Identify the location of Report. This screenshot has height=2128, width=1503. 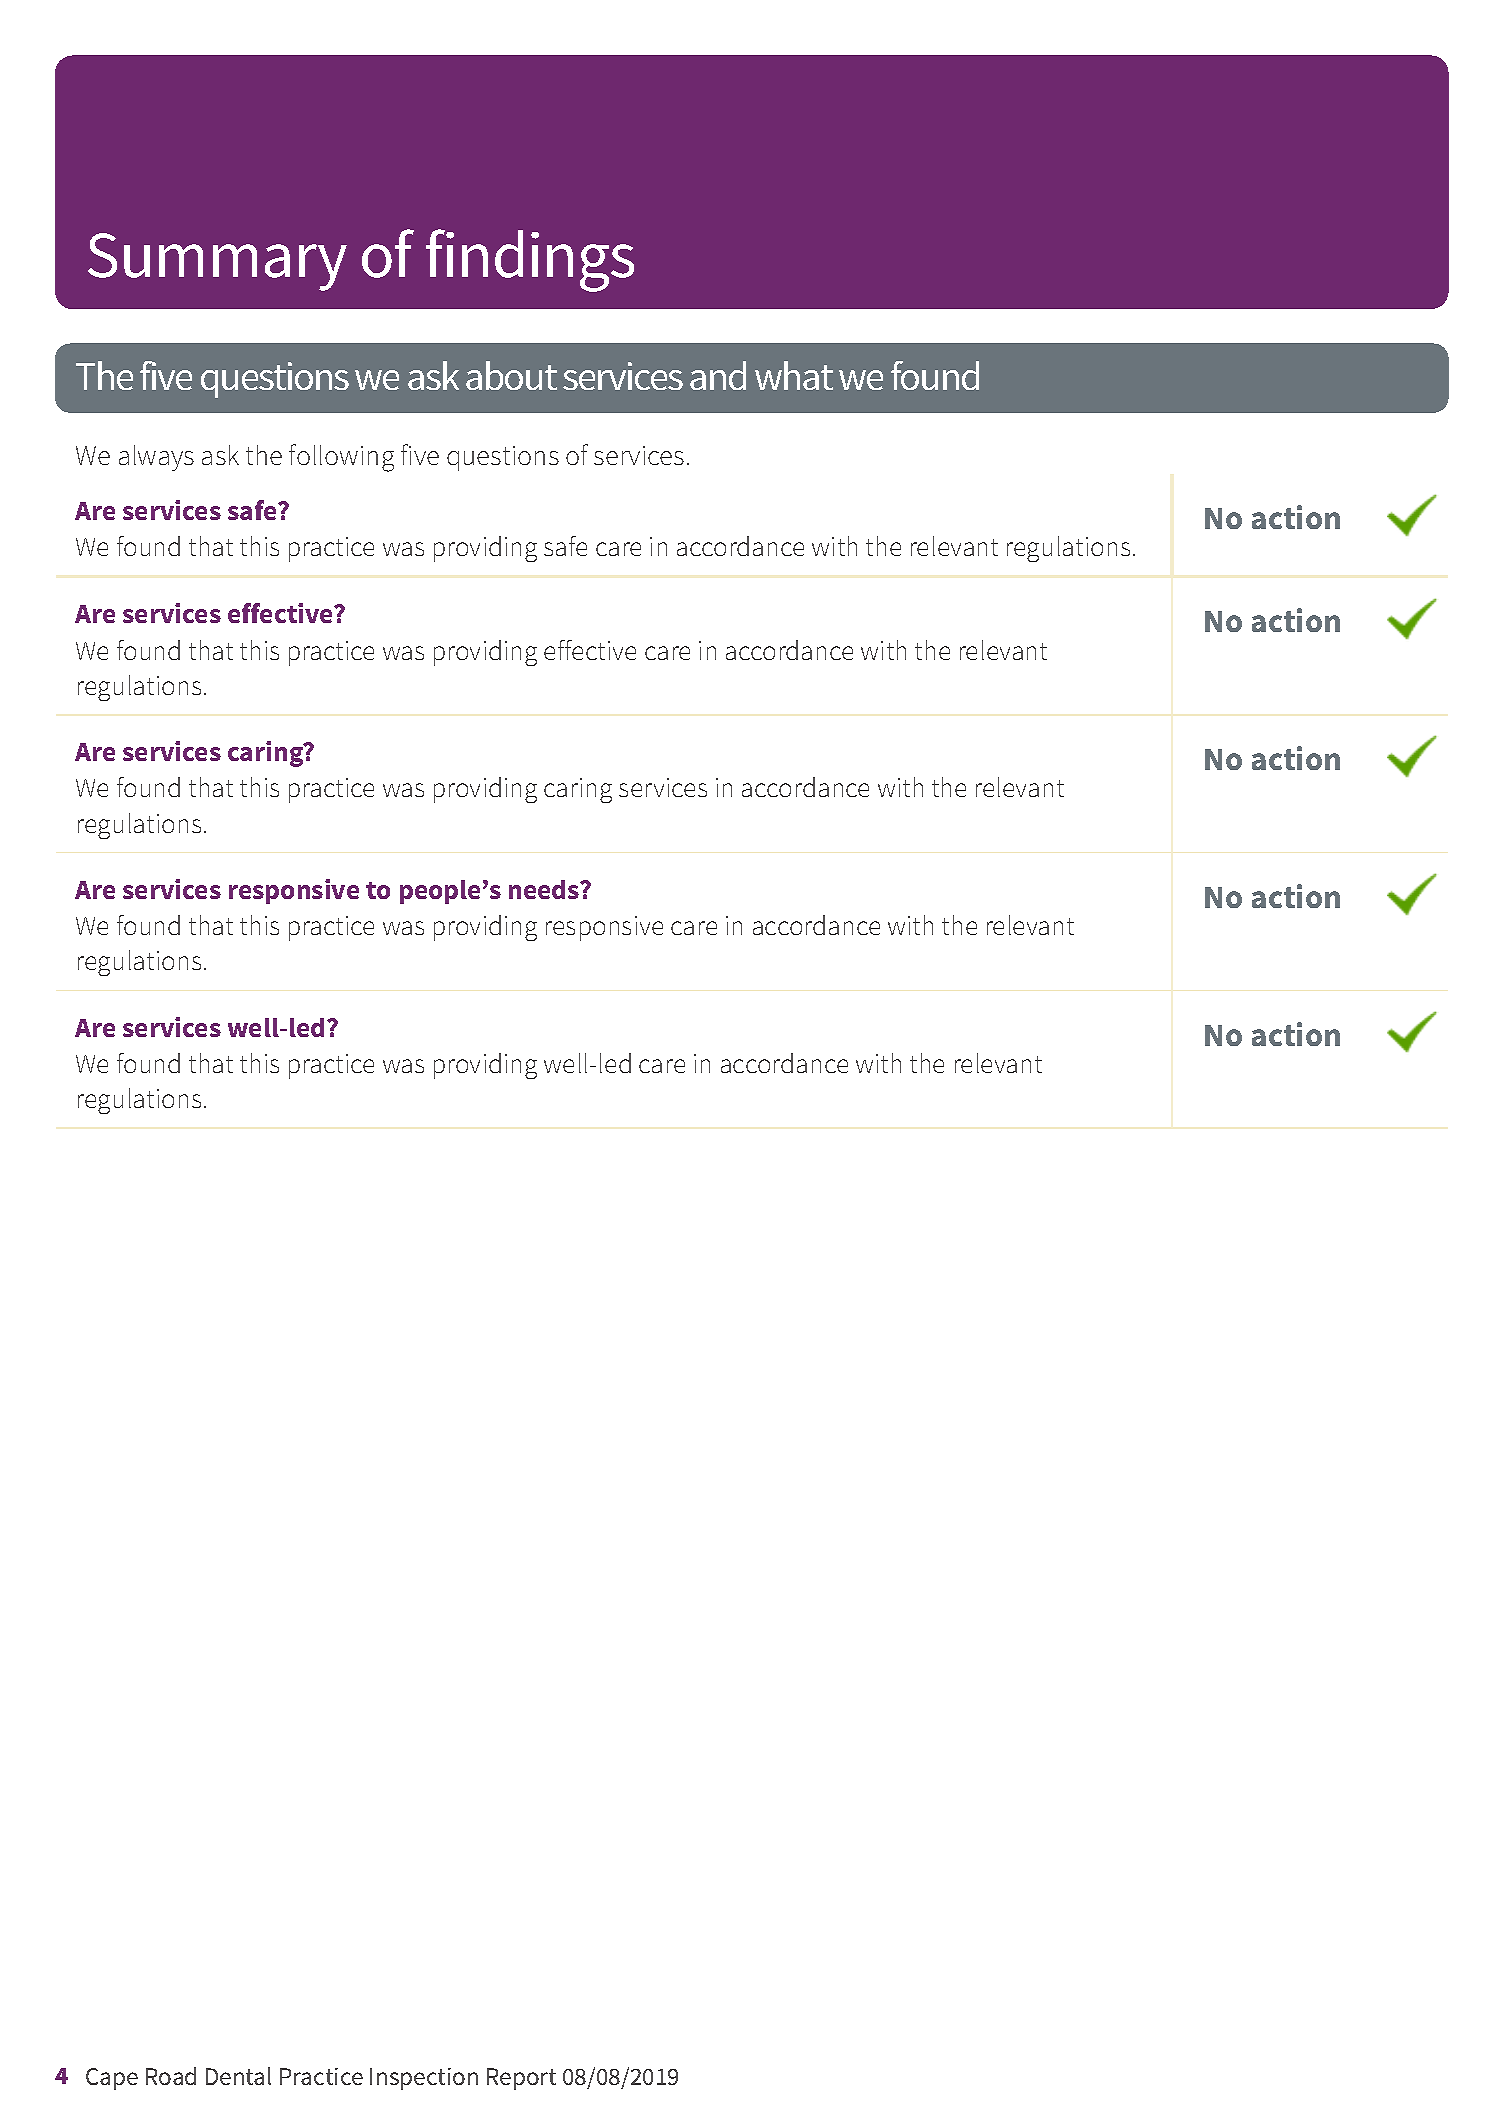
(521, 2079).
